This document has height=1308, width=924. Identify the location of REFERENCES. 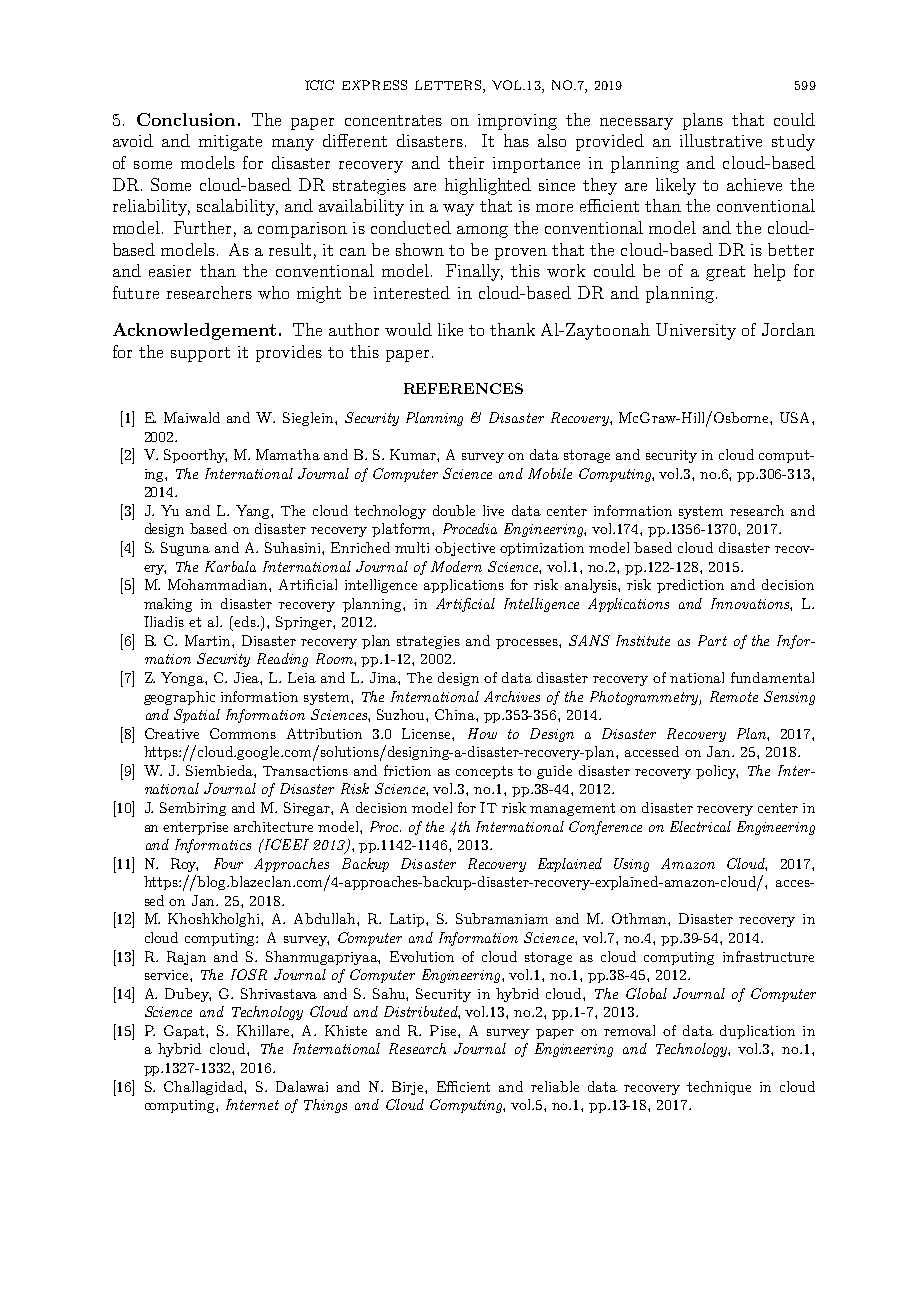
(463, 388).
